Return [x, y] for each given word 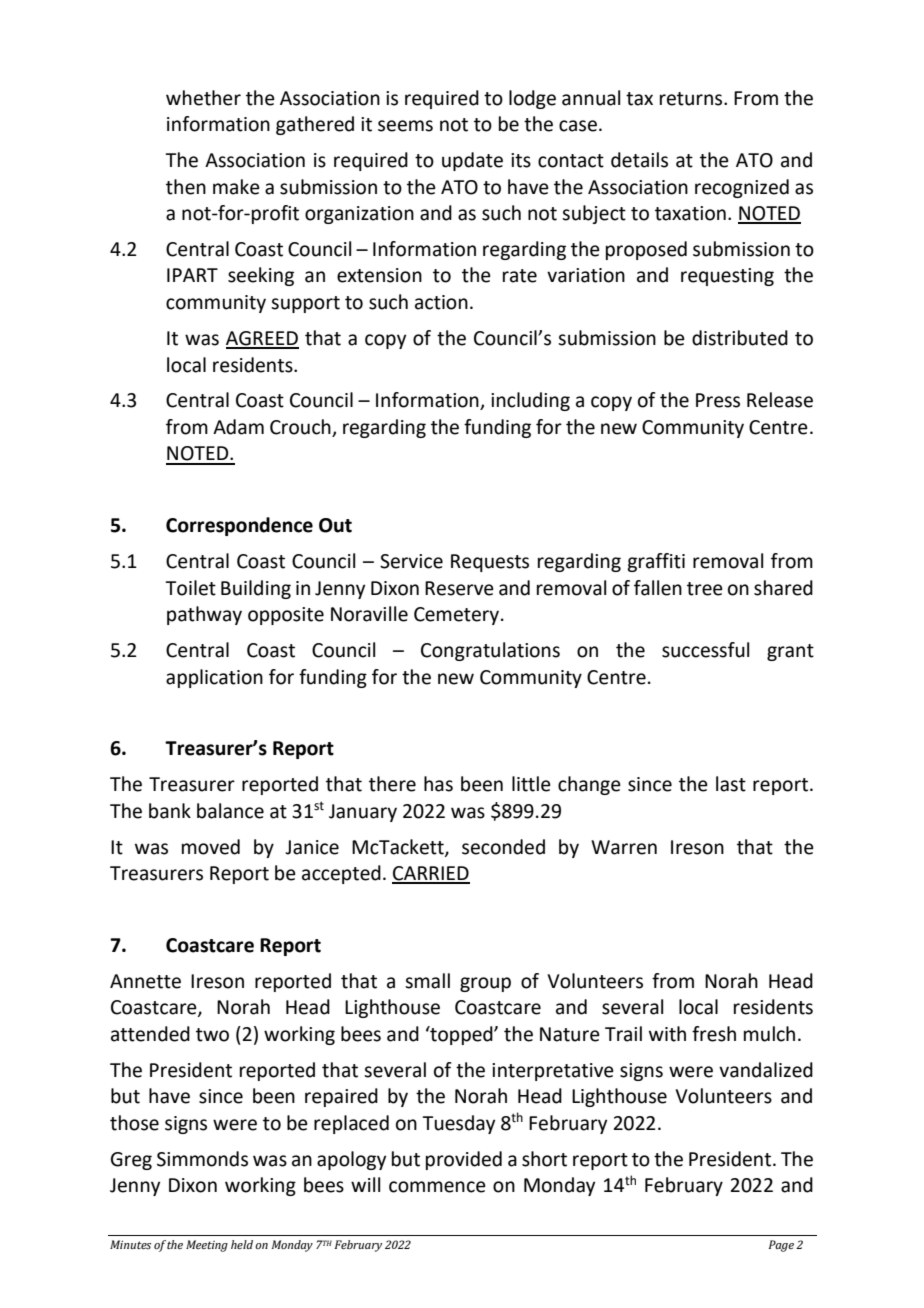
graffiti [656, 562]
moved [211, 847]
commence [437, 1187]
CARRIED [431, 874]
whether [203, 98]
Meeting [207, 1246]
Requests [490, 563]
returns [692, 99]
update [472, 161]
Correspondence [239, 526]
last [731, 784]
